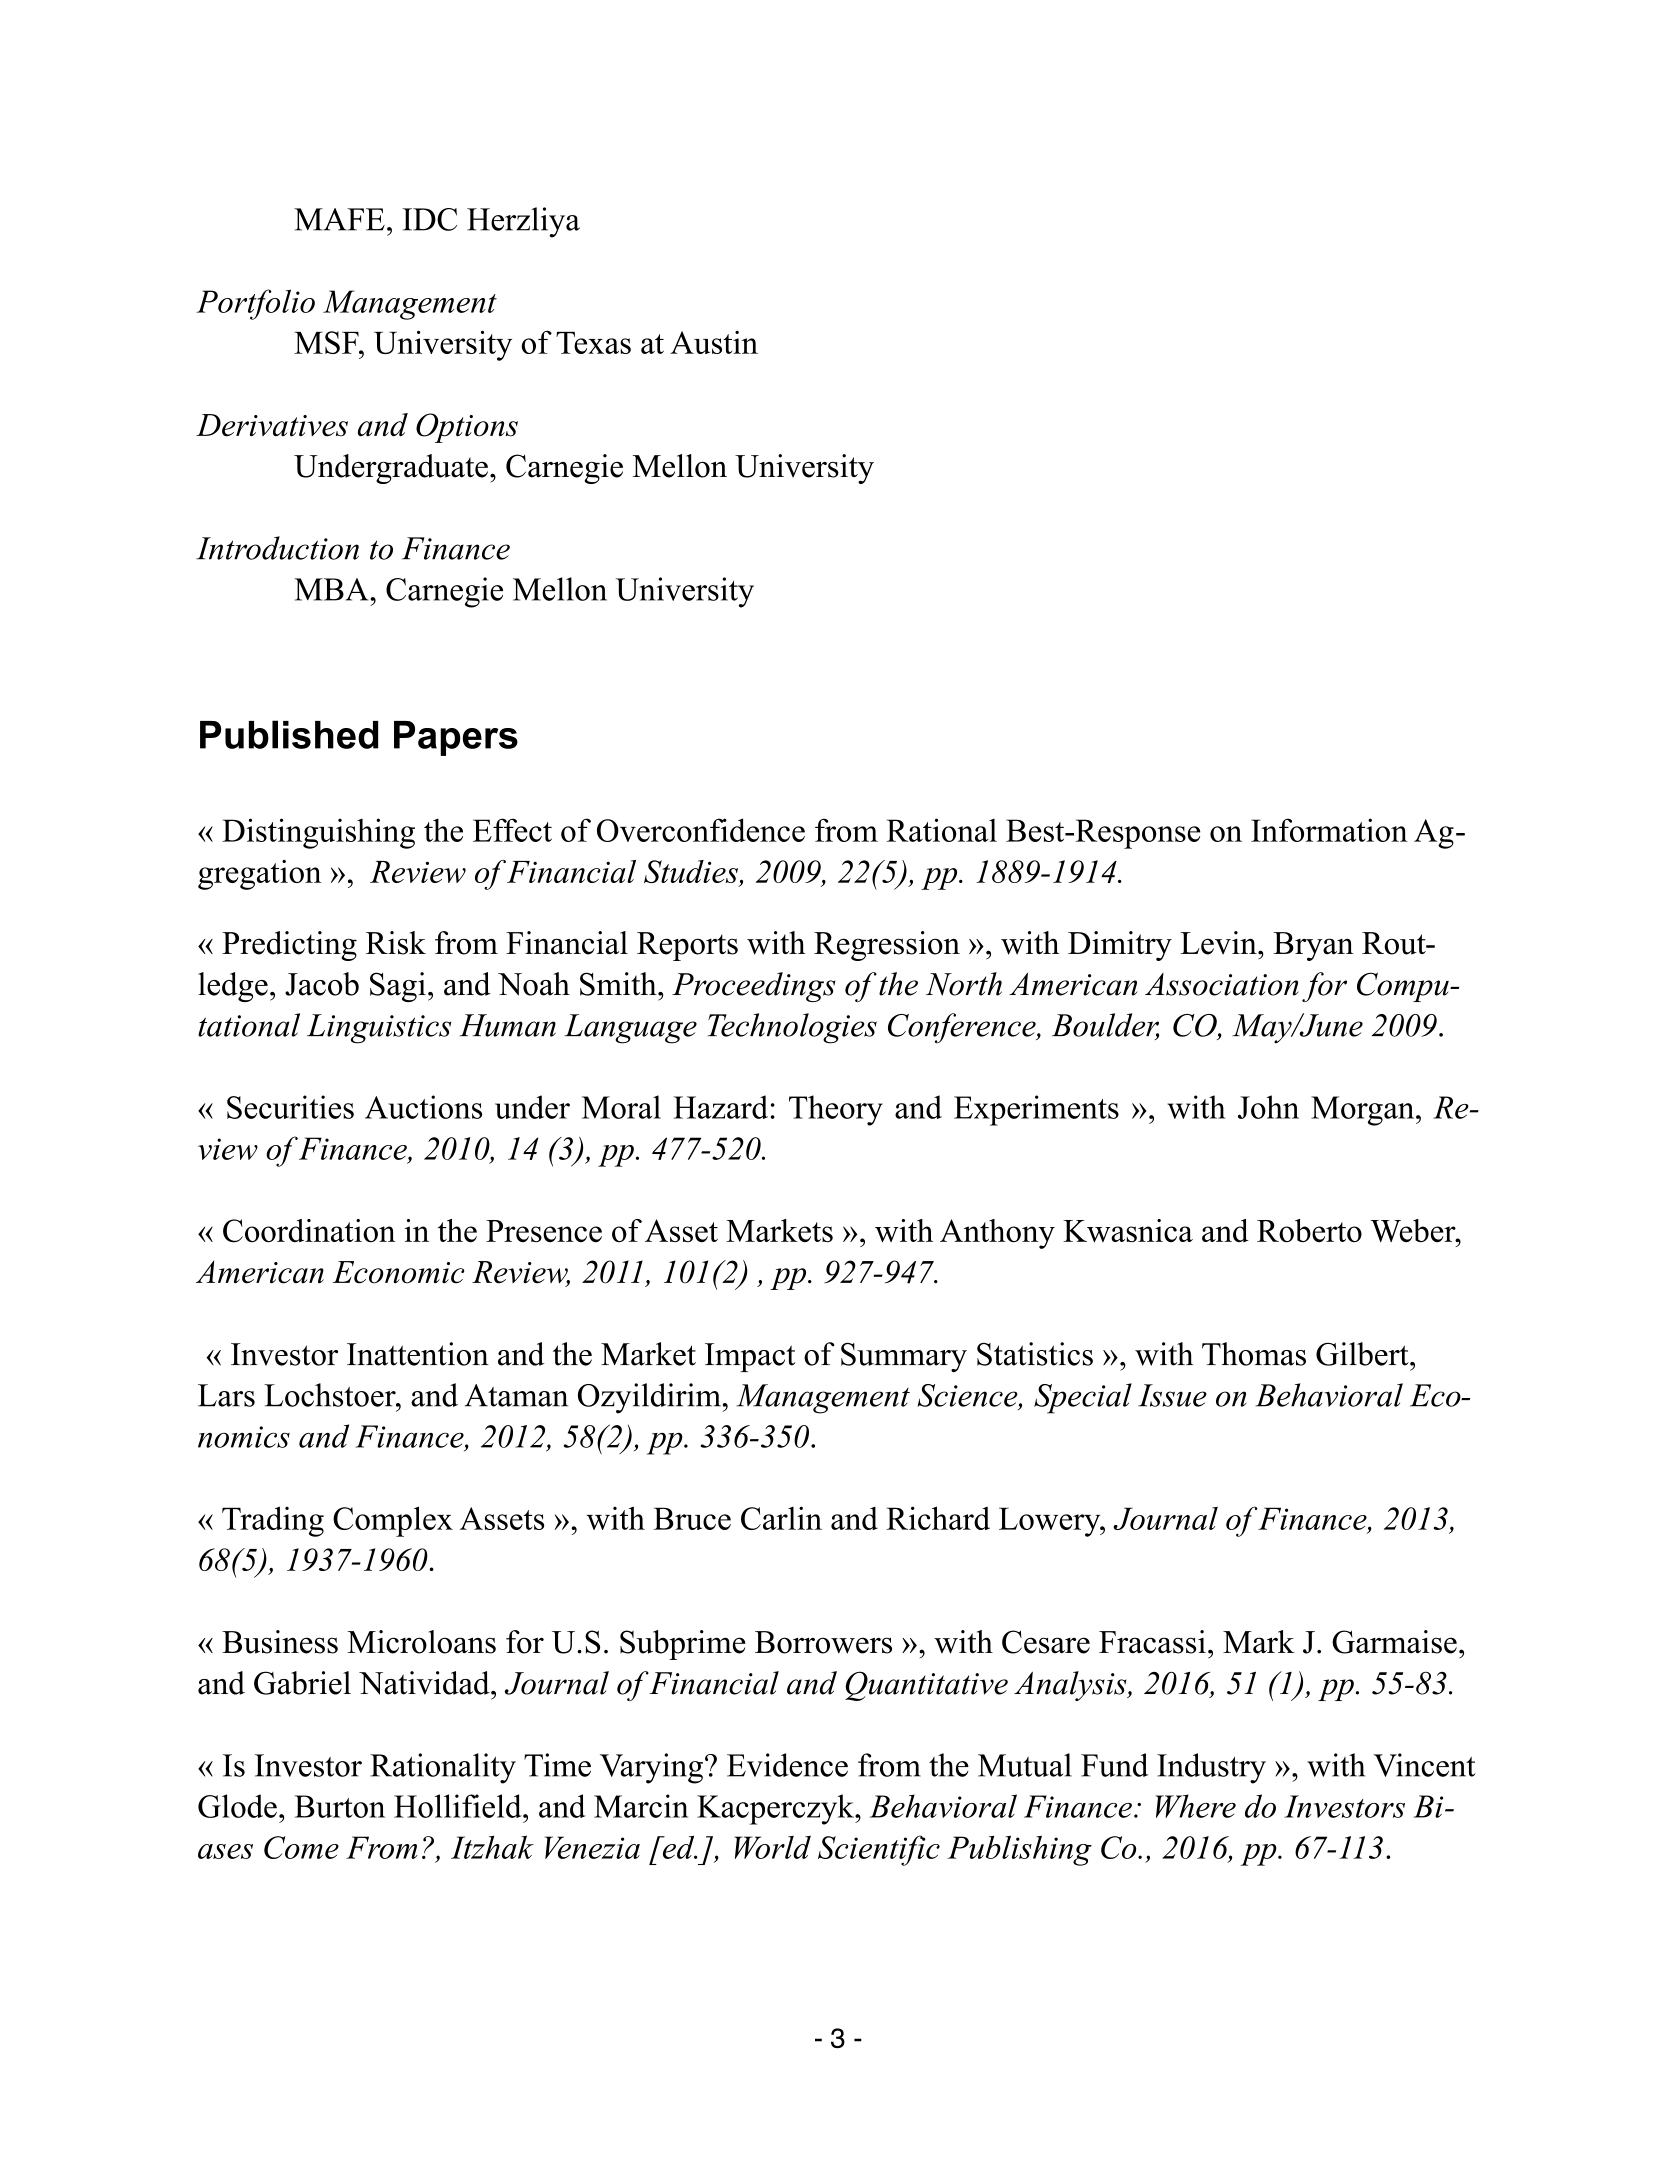  Describe the element at coordinates (340, 1806) in the screenshot. I see `Burton` at that location.
